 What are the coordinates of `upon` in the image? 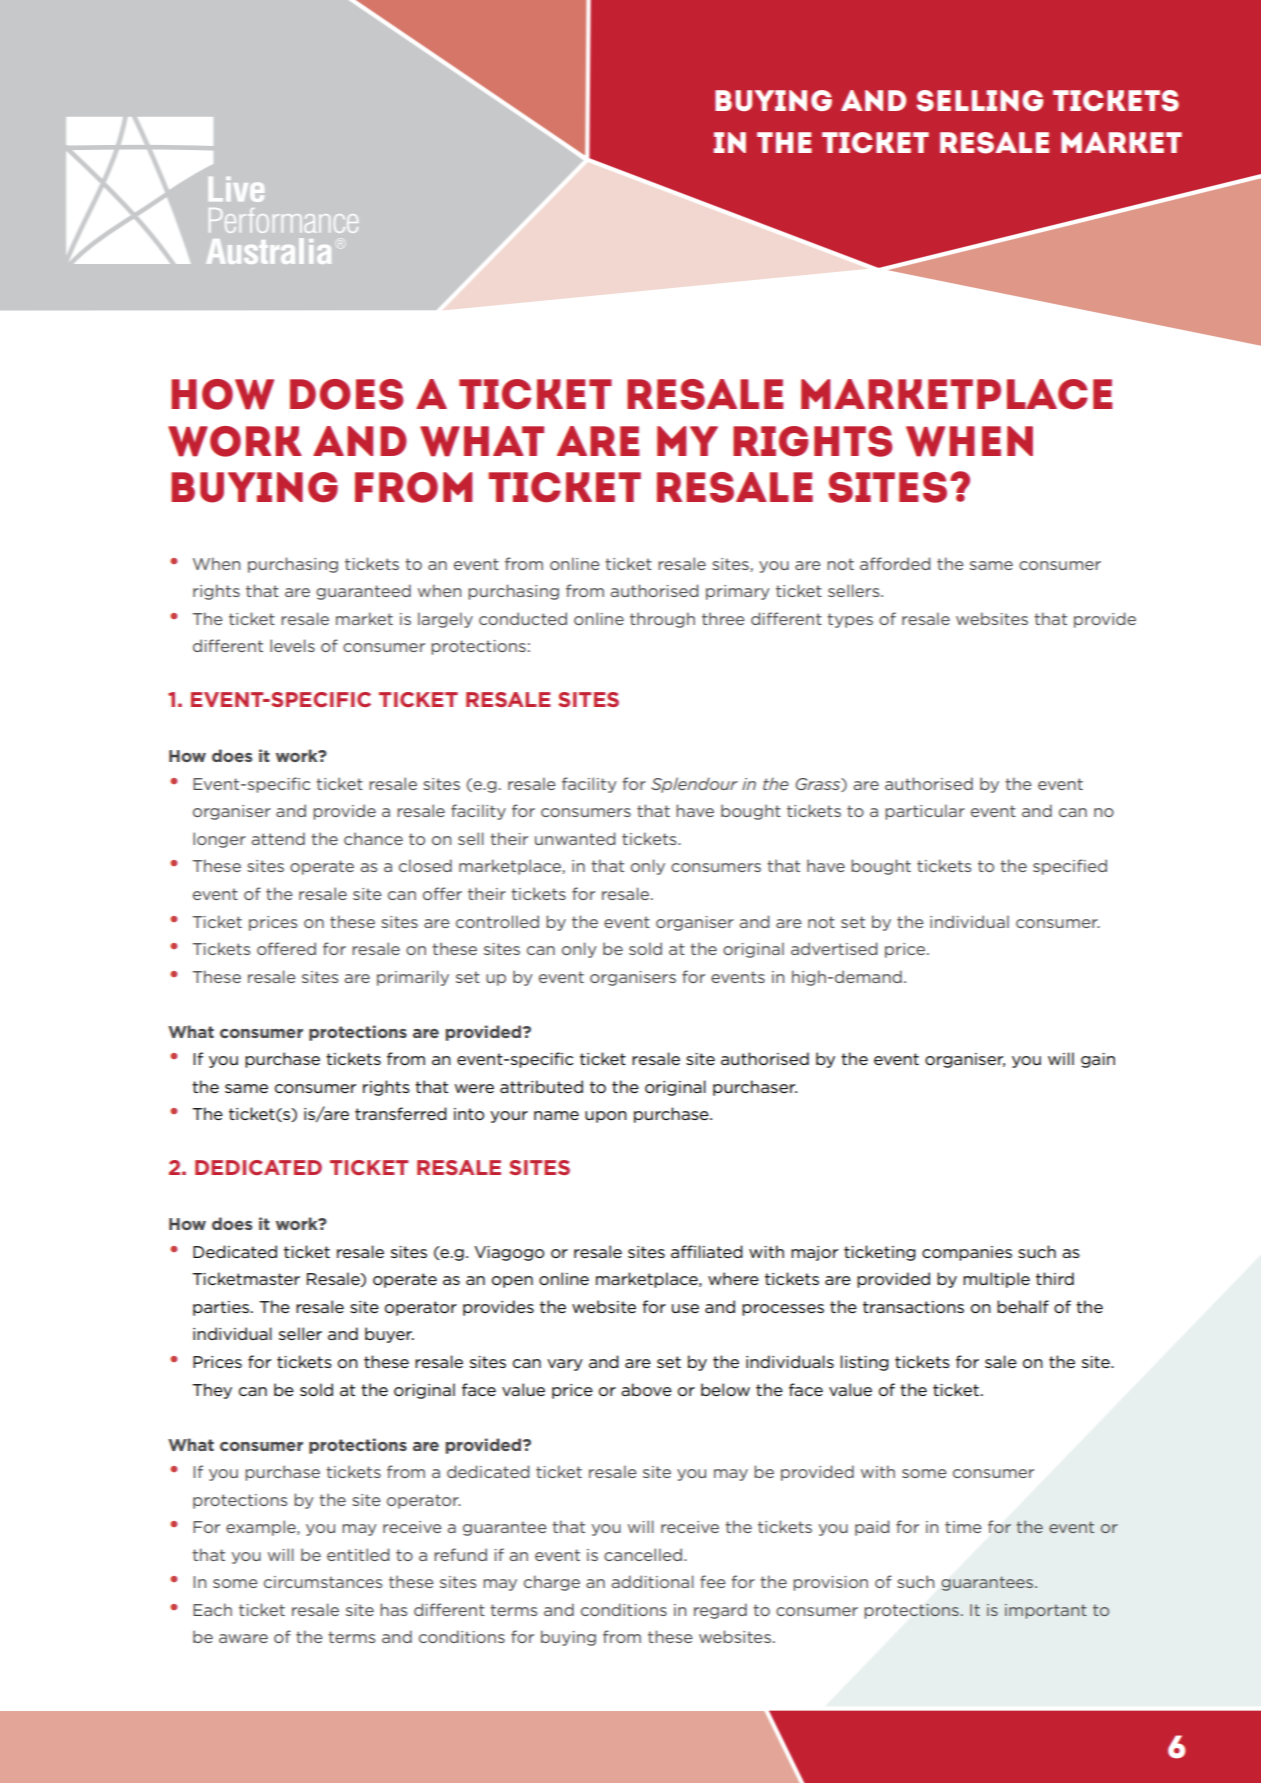 It's located at (606, 1117).
